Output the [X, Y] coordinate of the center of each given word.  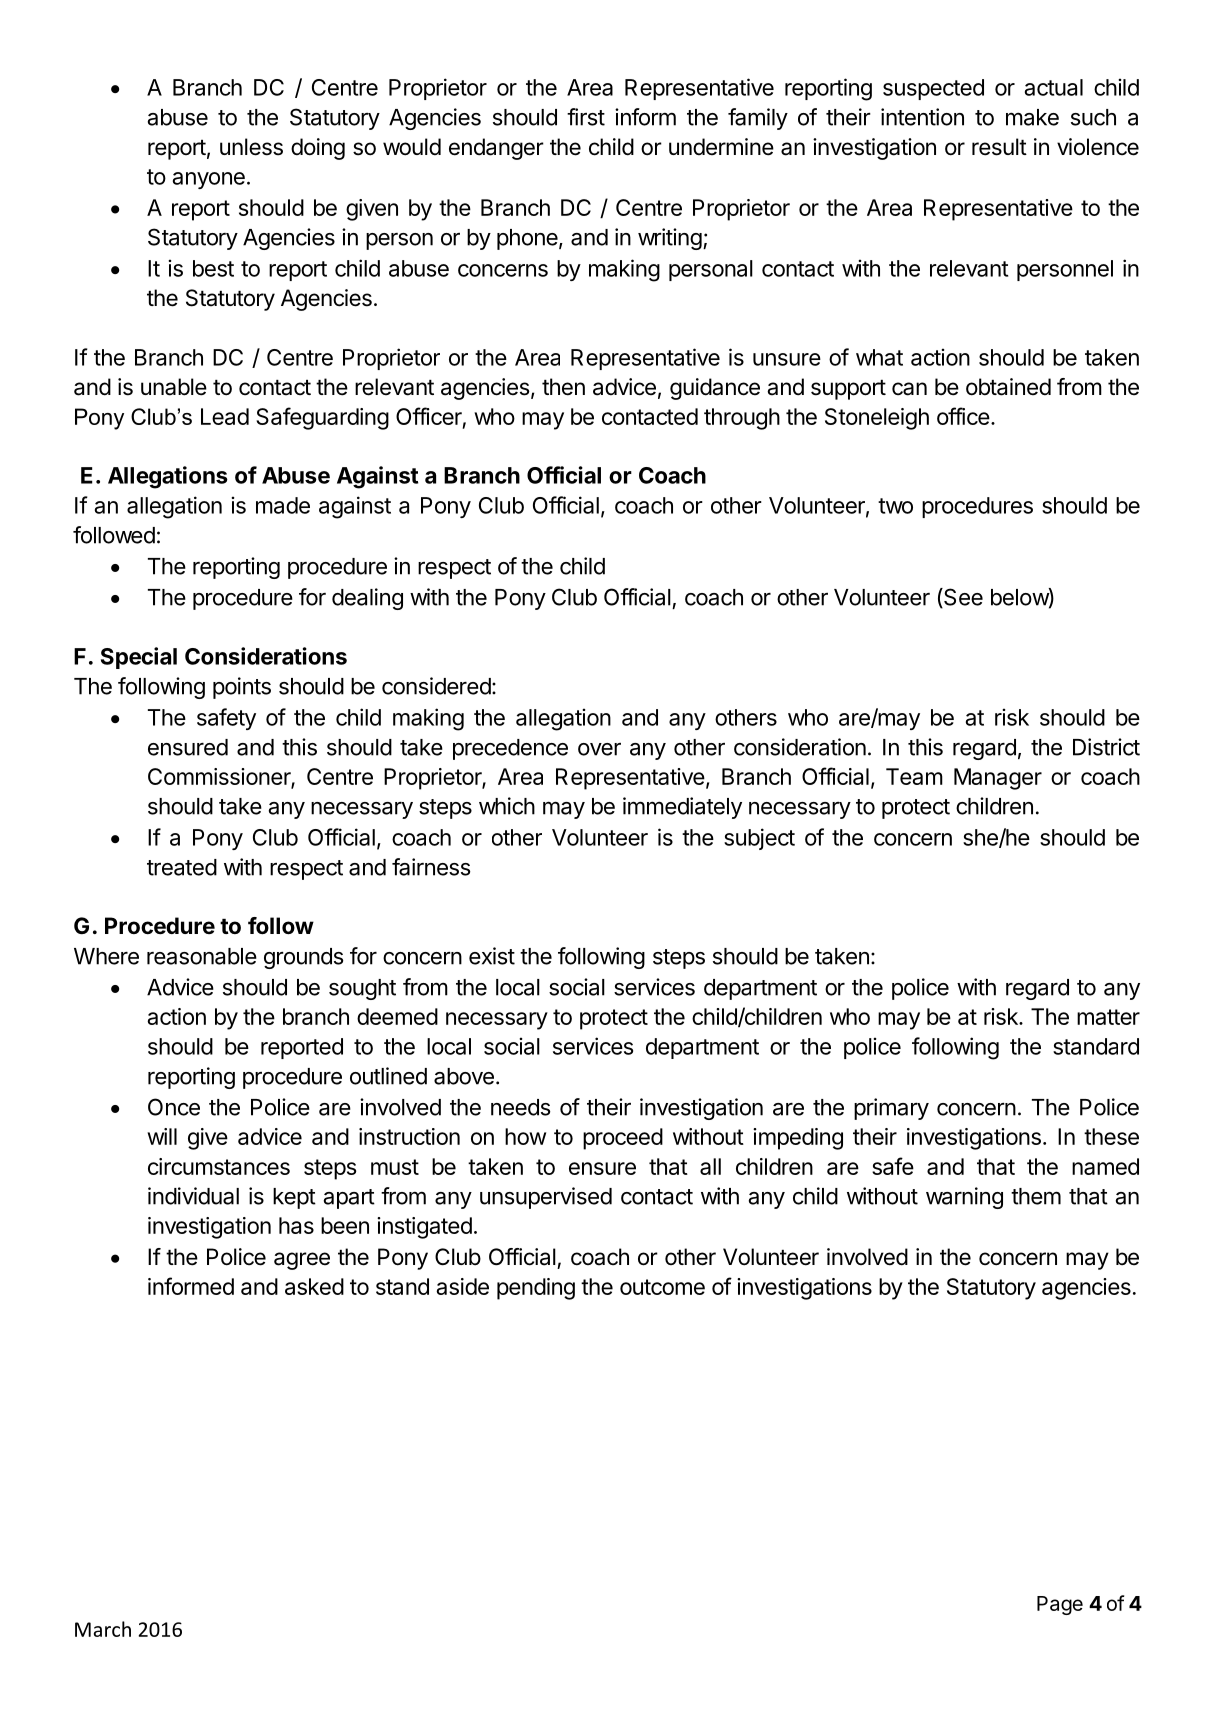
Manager [998, 779]
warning [964, 1198]
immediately [682, 808]
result [999, 147]
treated [182, 867]
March [103, 1629]
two [895, 506]
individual [193, 1196]
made [283, 505]
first [586, 117]
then [563, 387]
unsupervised [546, 1198]
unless [251, 147]
